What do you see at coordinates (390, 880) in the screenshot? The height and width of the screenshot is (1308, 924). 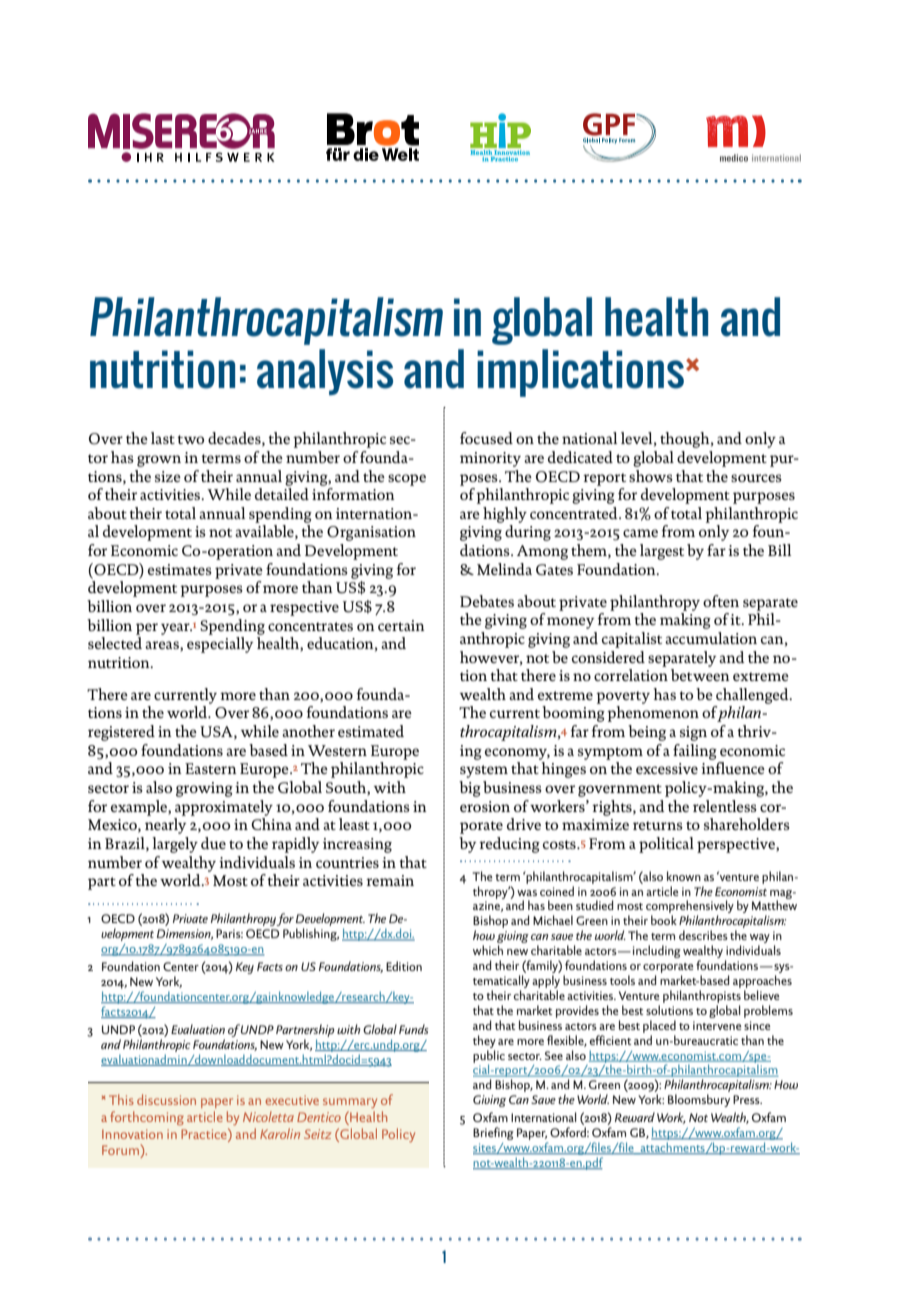 I see `remain` at bounding box center [390, 880].
